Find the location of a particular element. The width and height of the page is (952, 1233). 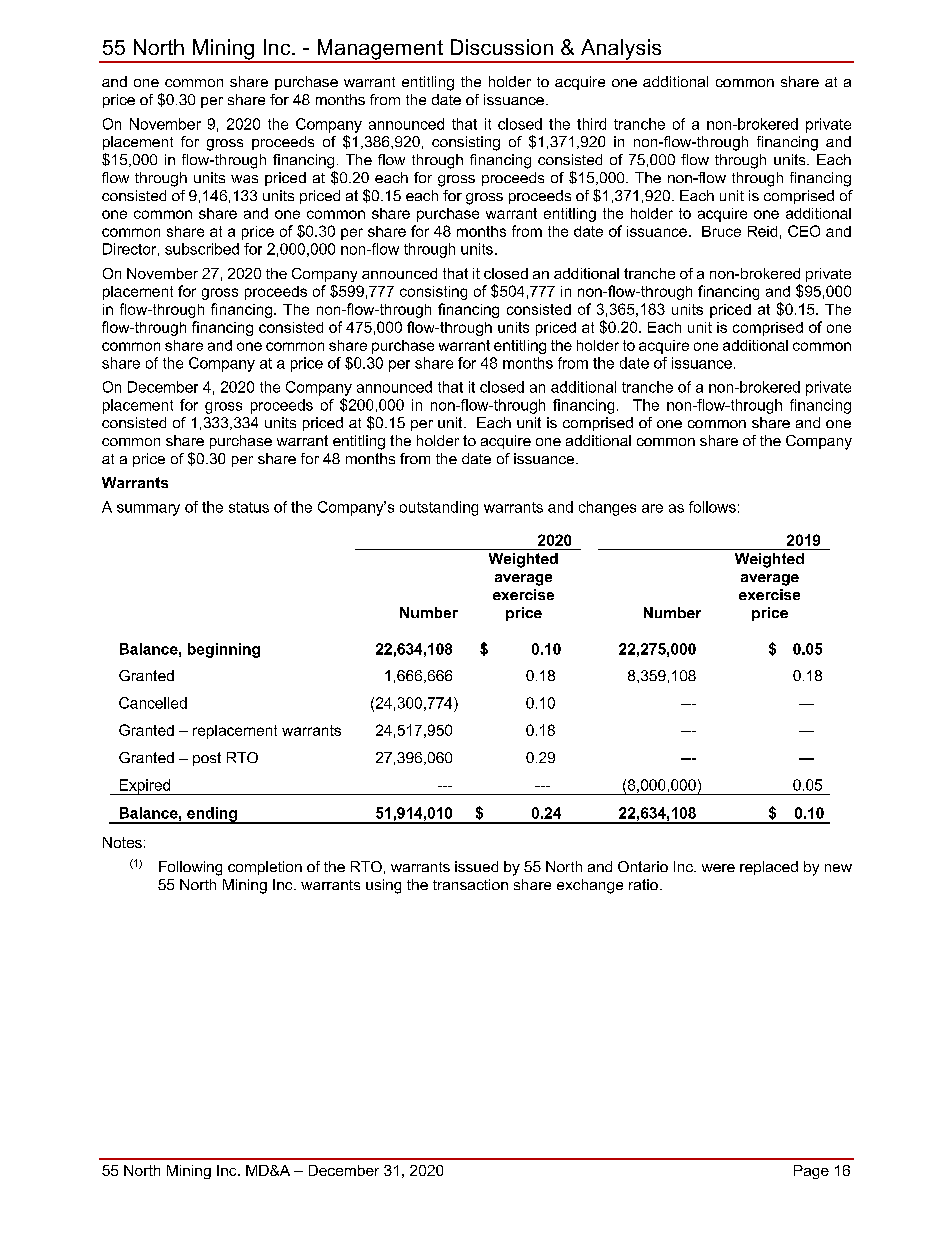

follows is located at coordinates (712, 507).
